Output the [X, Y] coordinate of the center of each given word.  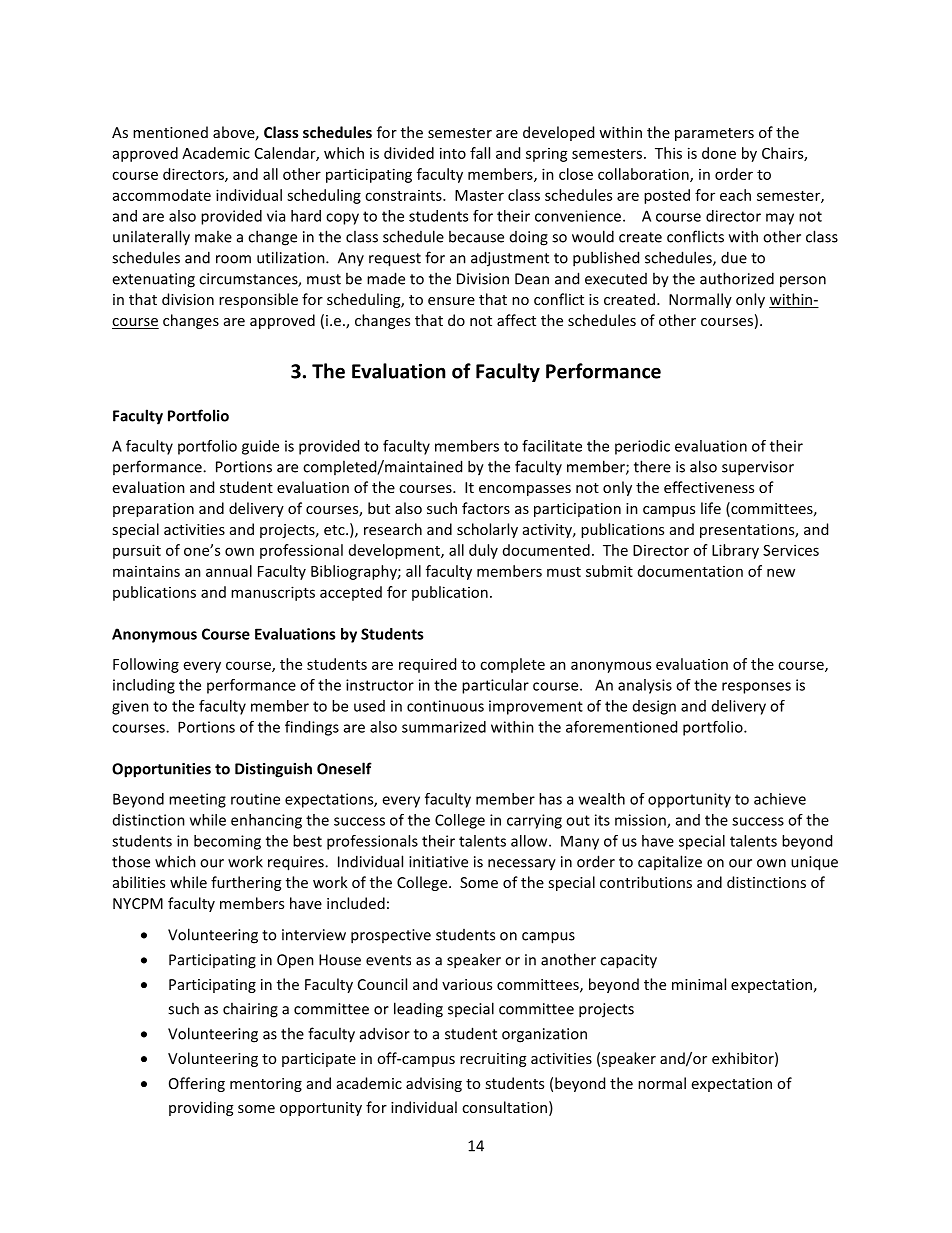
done [719, 153]
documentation [690, 571]
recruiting [493, 1060]
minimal [699, 984]
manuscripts [273, 593]
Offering [197, 1084]
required [427, 665]
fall [480, 153]
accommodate [162, 195]
